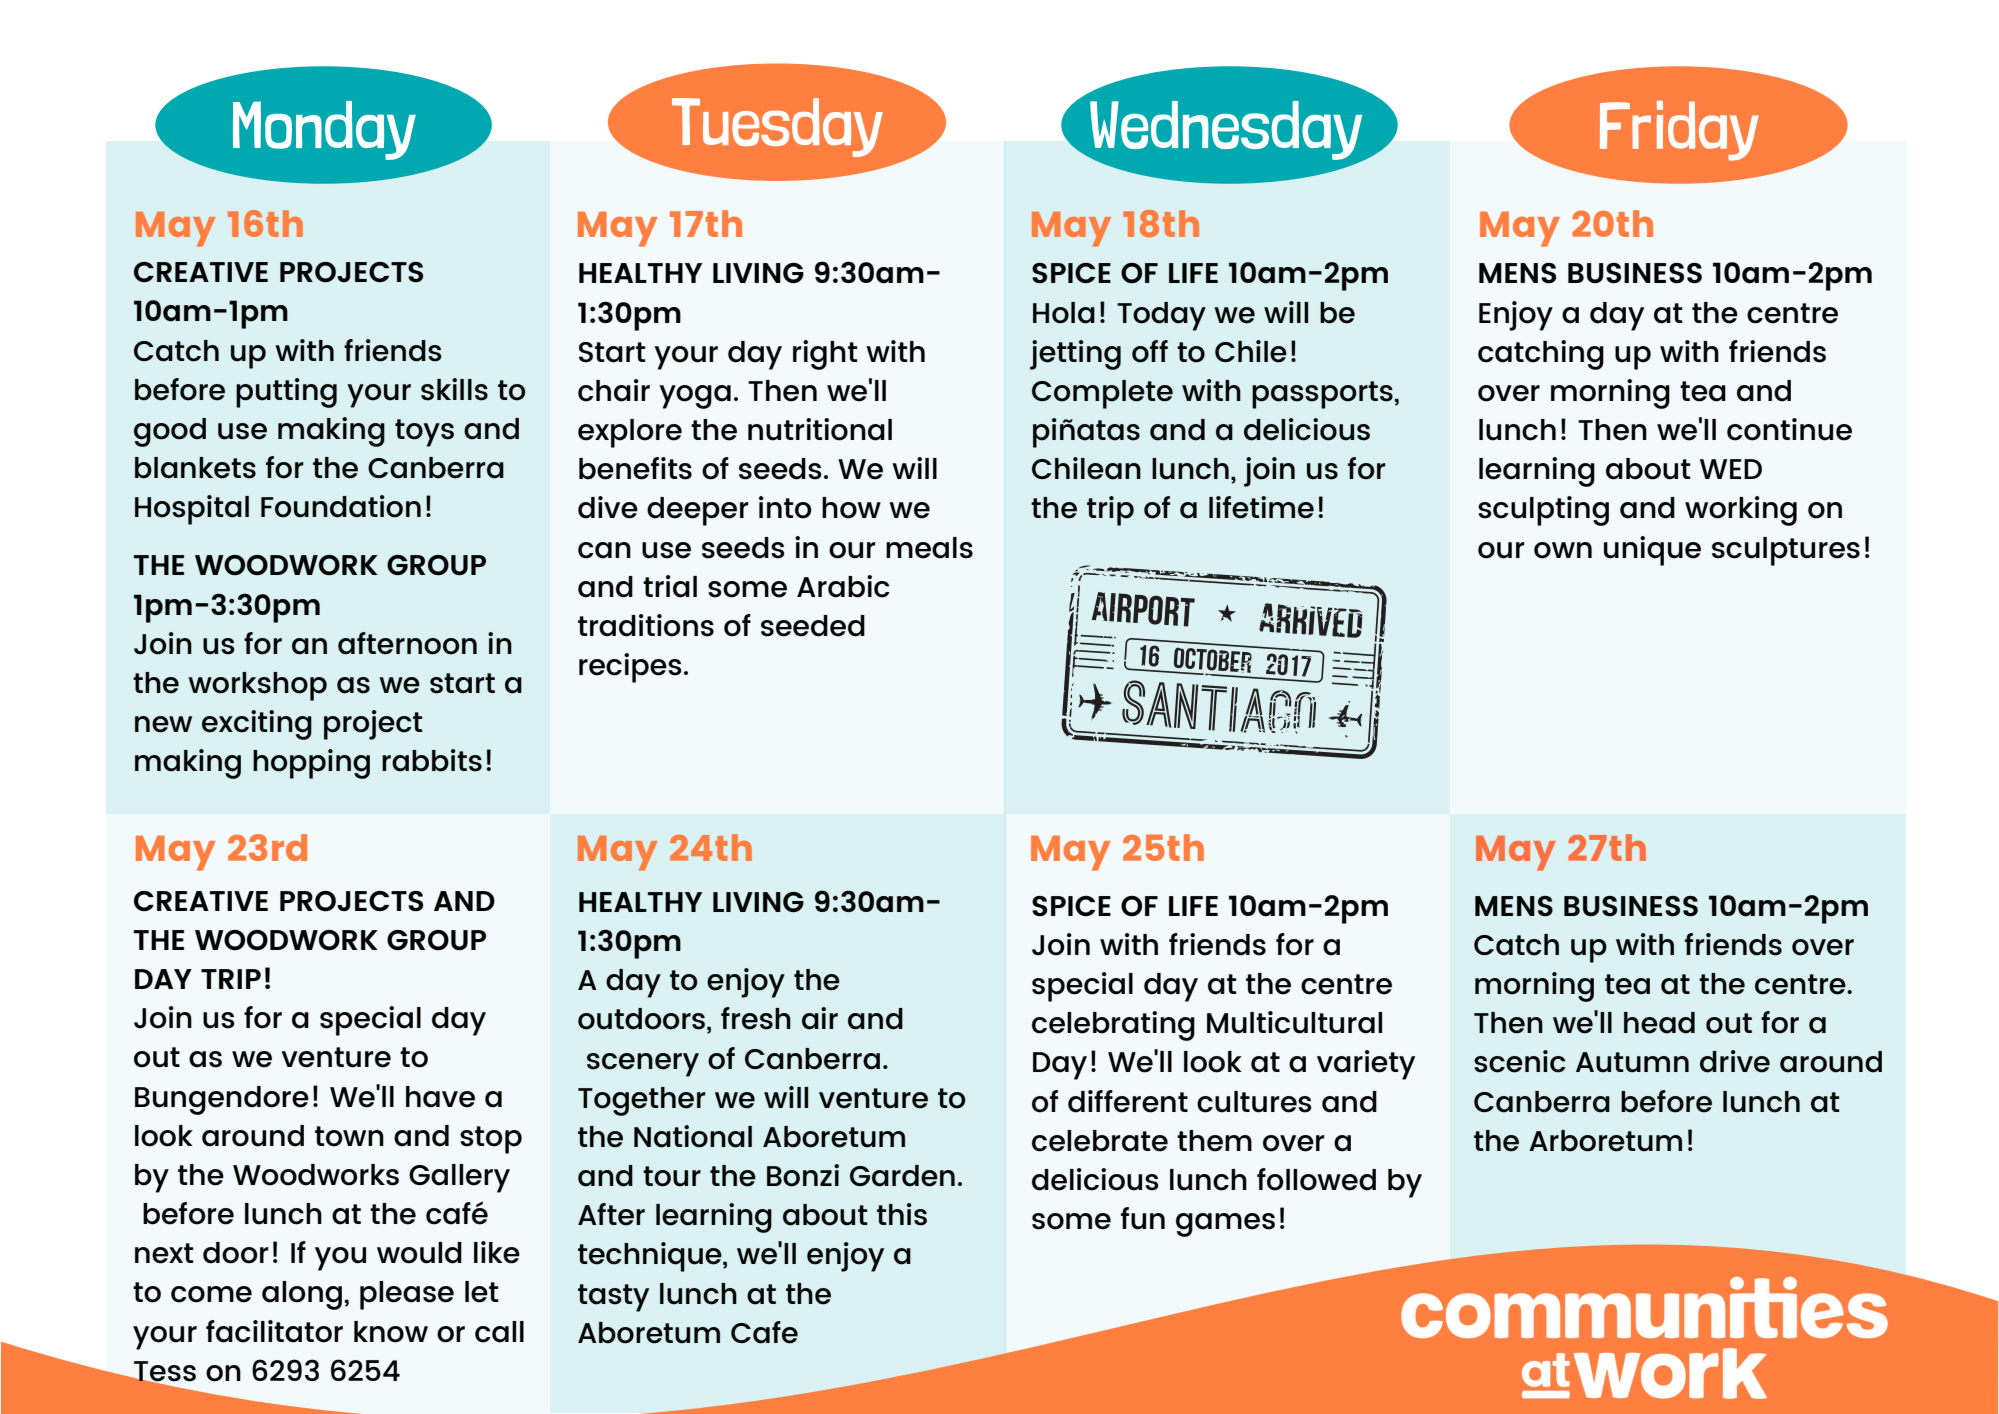 This image has height=1414, width=1999. What do you see at coordinates (1652, 551) in the image?
I see `unique` at bounding box center [1652, 551].
